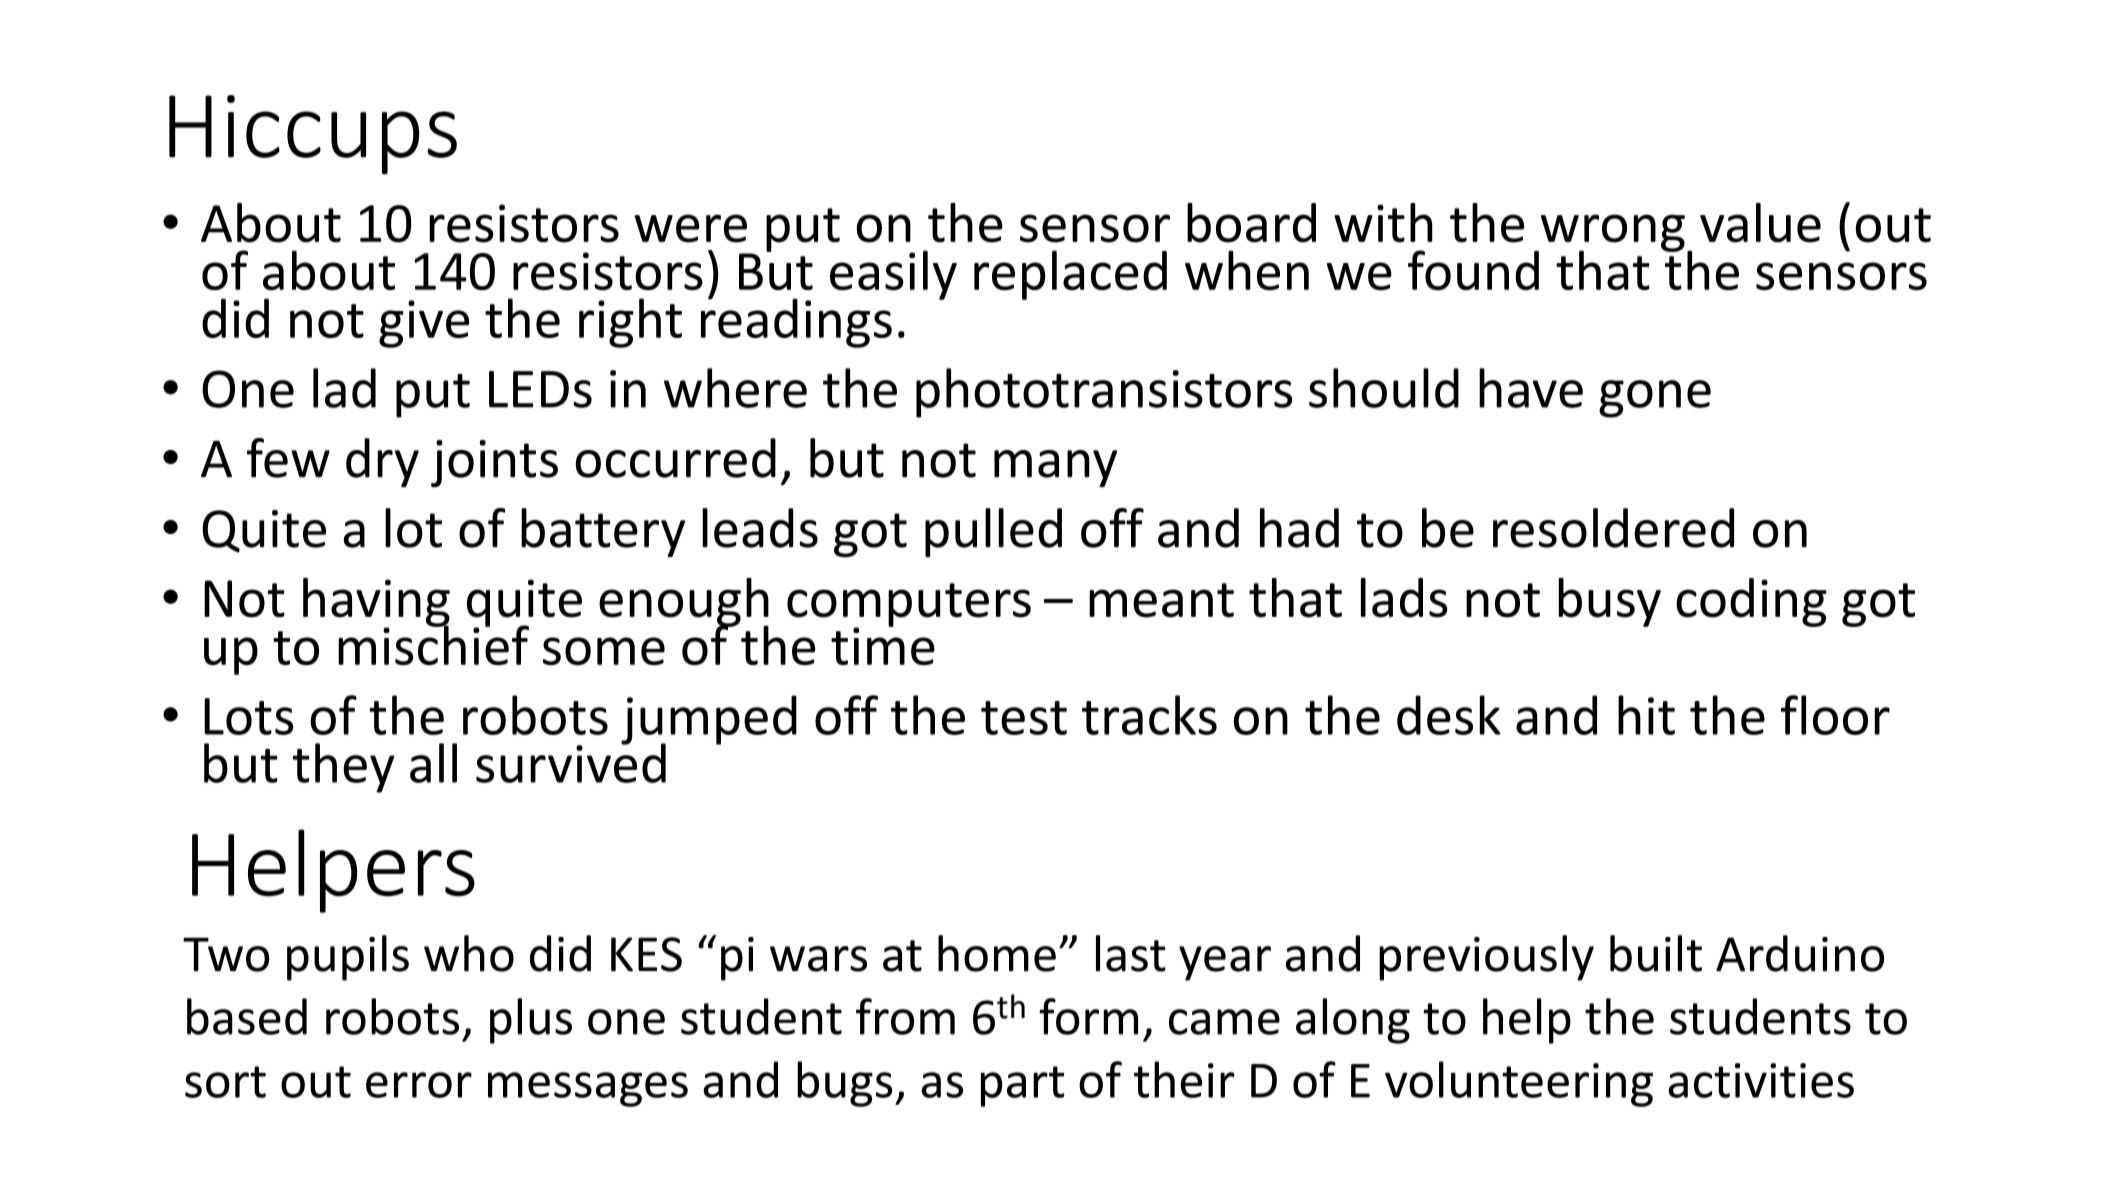 This screenshot has width=2105, height=1184. Describe the element at coordinates (1251, 223) in the screenshot. I see `board` at that location.
